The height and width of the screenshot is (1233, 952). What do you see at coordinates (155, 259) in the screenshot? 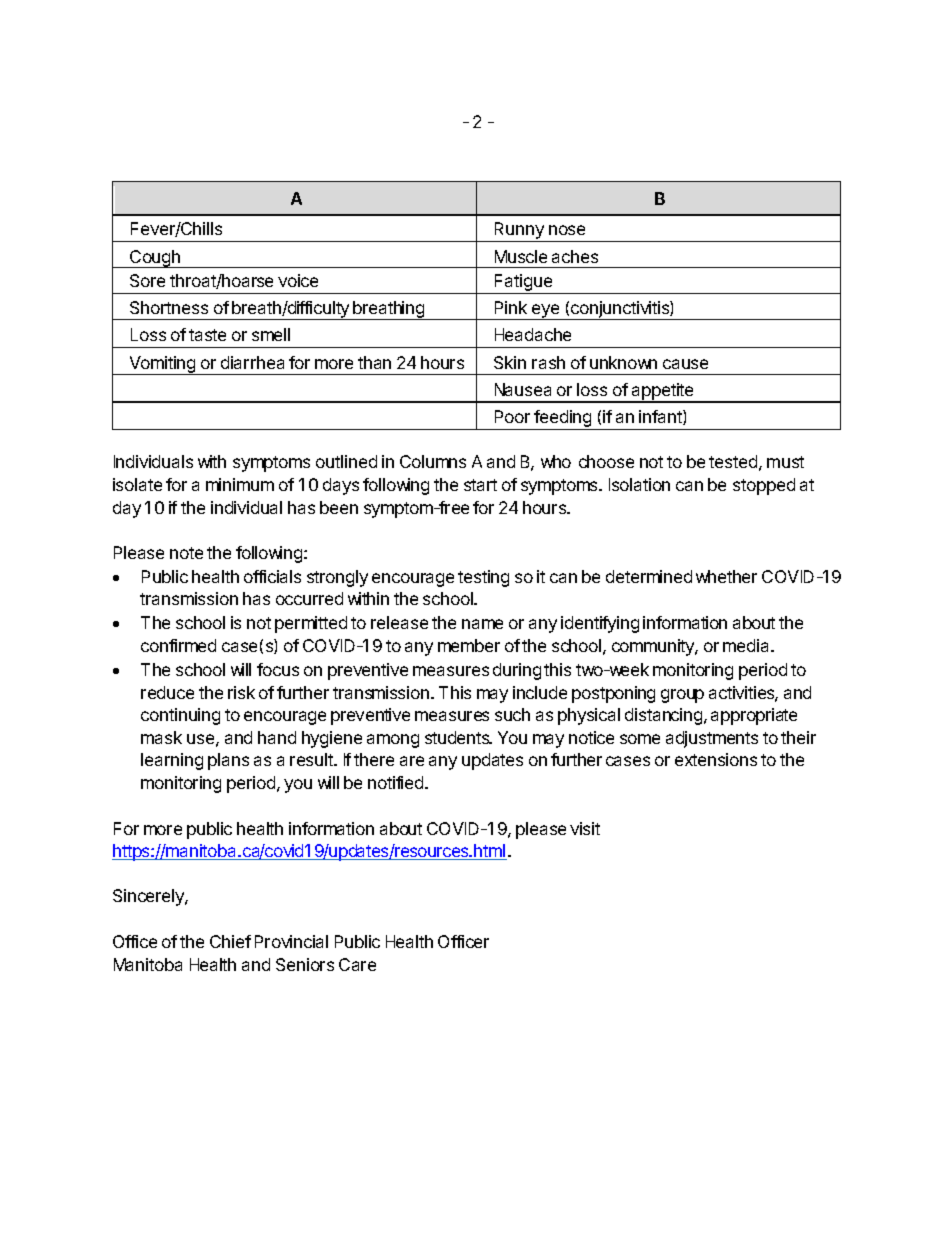
I see `Cough` at bounding box center [155, 259].
